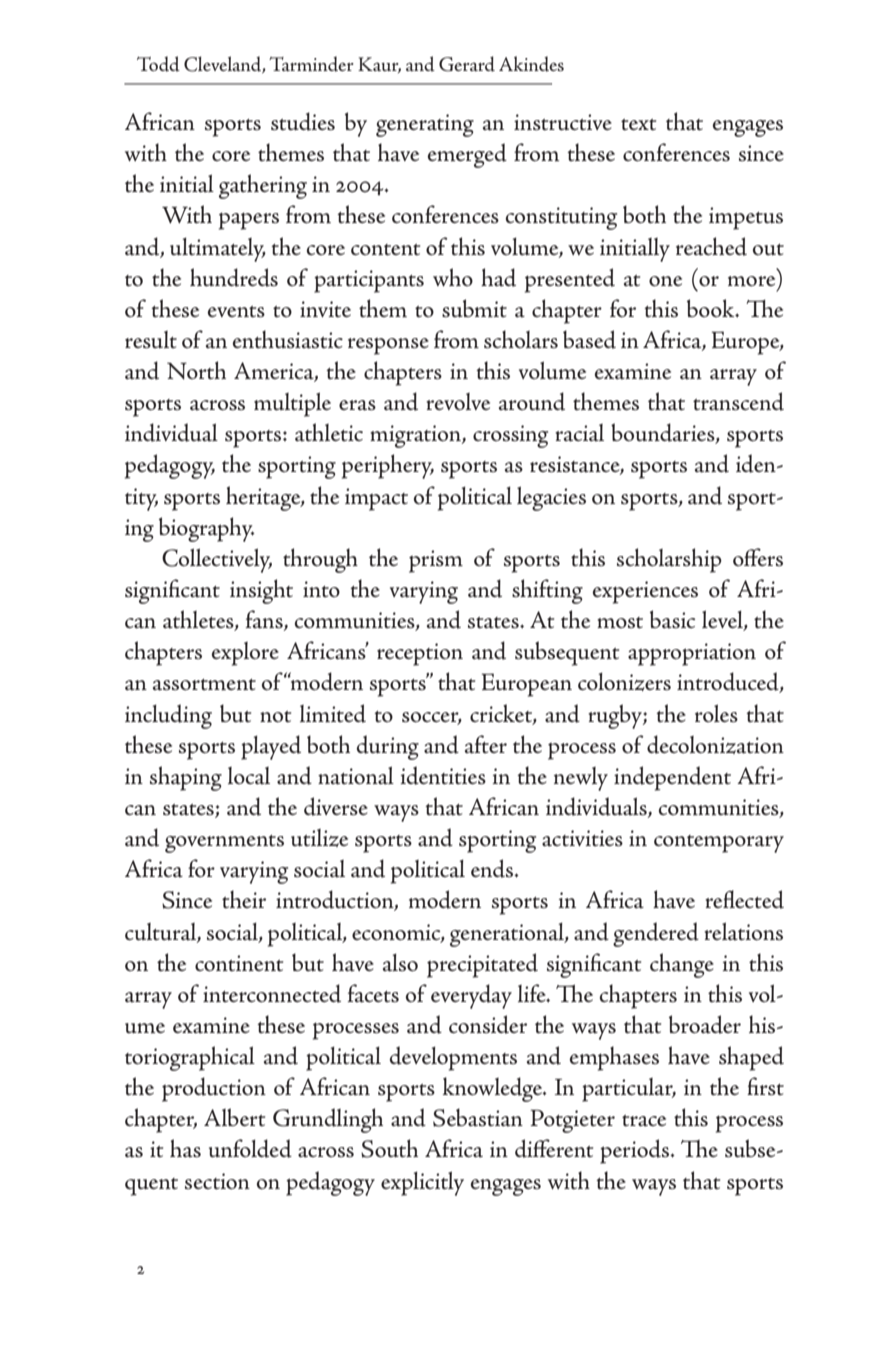 This page has width=896, height=1345. Describe the element at coordinates (420, 654) in the page. I see `reception` at that location.
